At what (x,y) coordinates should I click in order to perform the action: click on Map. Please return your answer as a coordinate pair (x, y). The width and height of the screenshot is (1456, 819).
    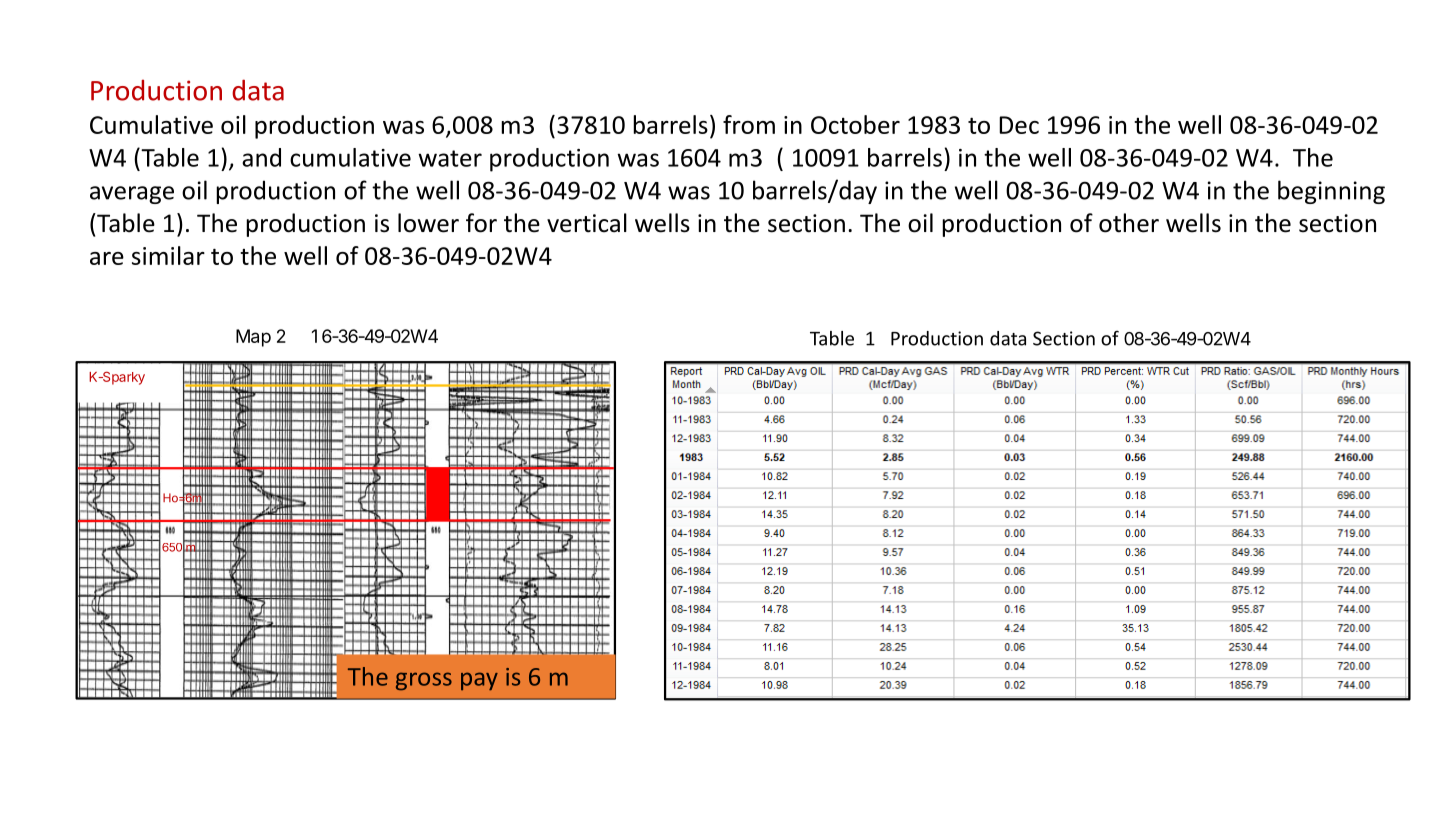
    Looking at the image, I should click on (253, 338).
